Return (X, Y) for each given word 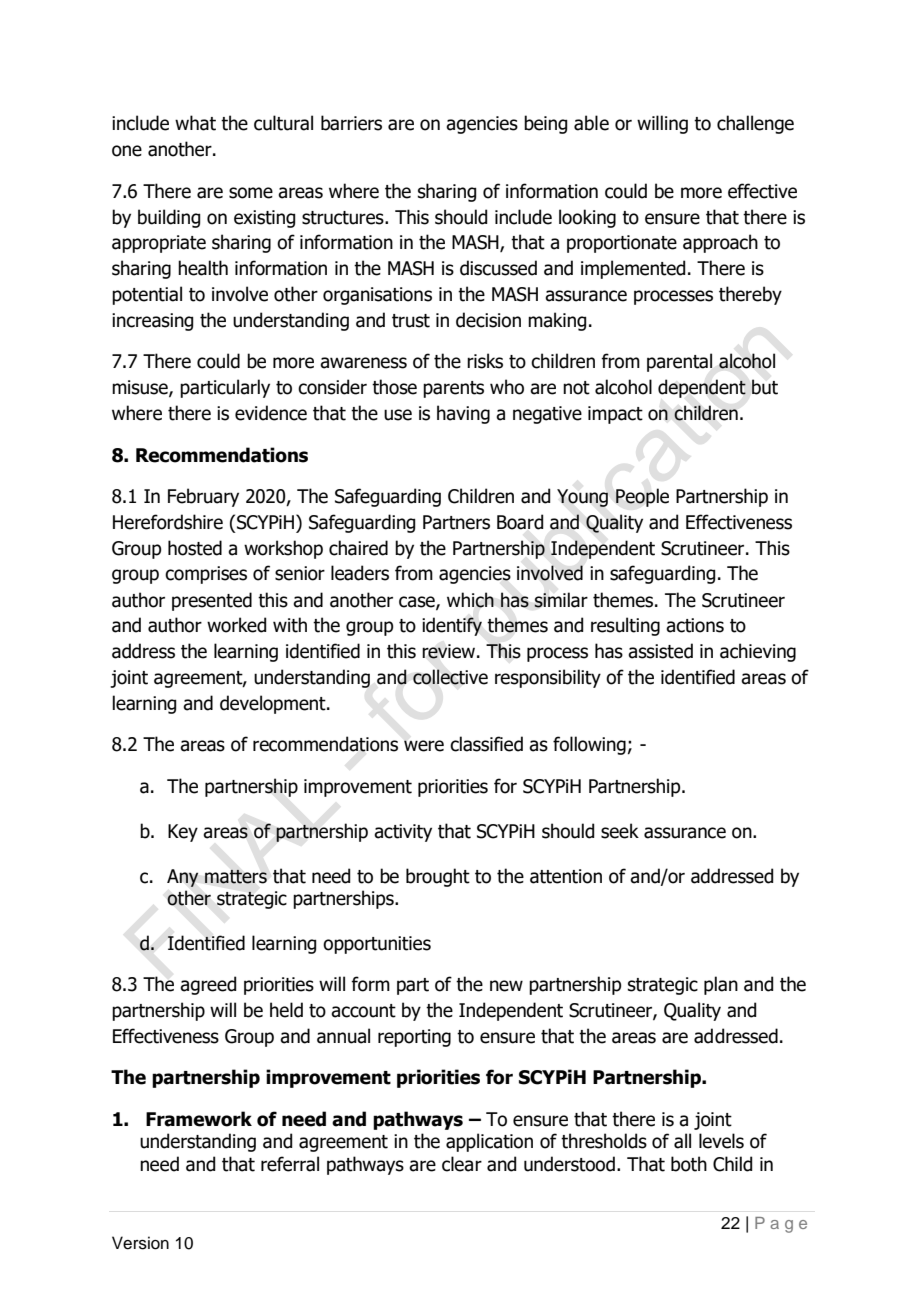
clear (462, 1164)
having (463, 414)
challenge (755, 124)
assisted (660, 651)
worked (236, 625)
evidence (271, 413)
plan (721, 985)
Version (140, 1243)
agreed (208, 985)
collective (450, 677)
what (195, 123)
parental (679, 362)
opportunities (377, 945)
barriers (351, 123)
